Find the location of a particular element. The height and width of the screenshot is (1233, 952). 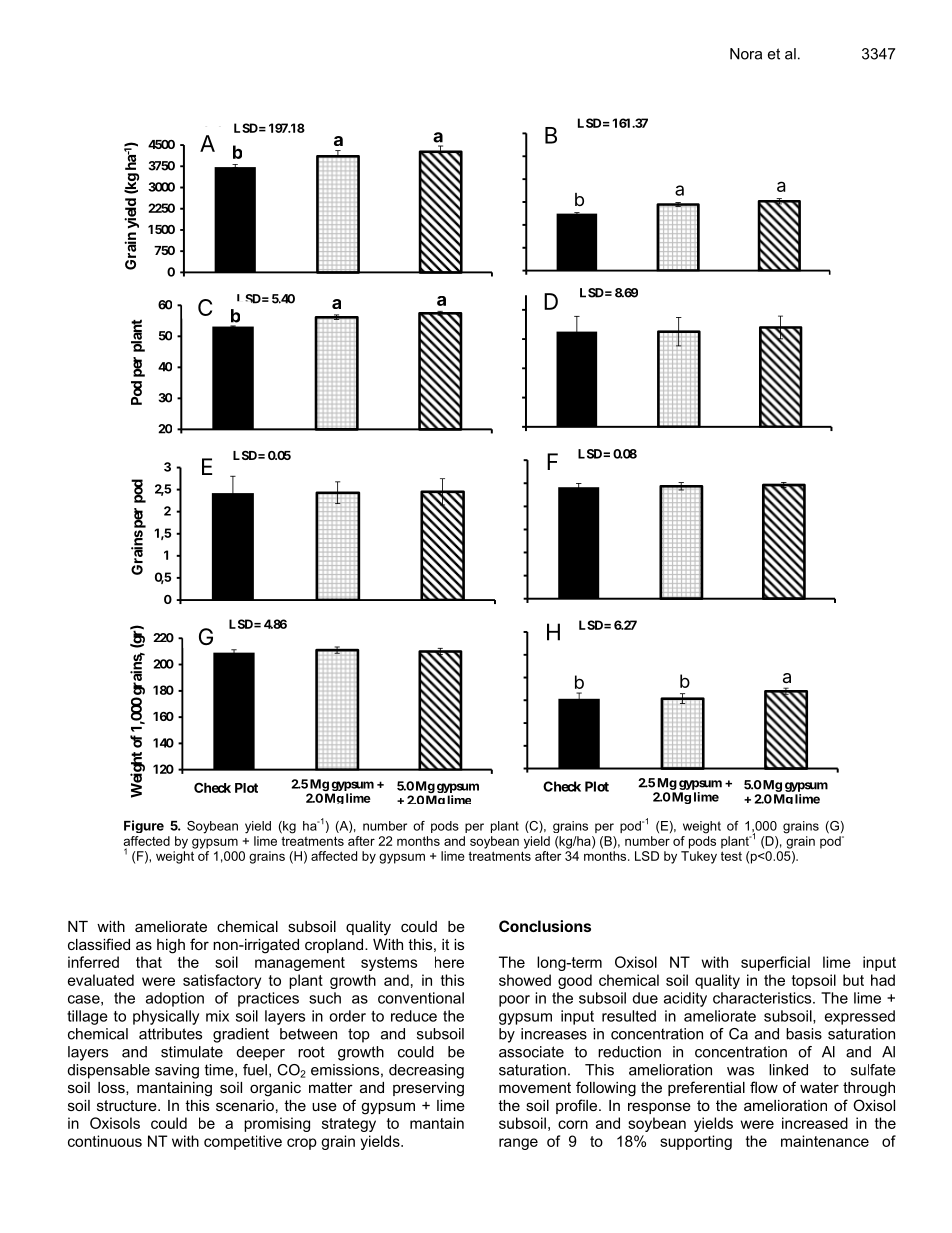

Conclusions is located at coordinates (545, 926).
